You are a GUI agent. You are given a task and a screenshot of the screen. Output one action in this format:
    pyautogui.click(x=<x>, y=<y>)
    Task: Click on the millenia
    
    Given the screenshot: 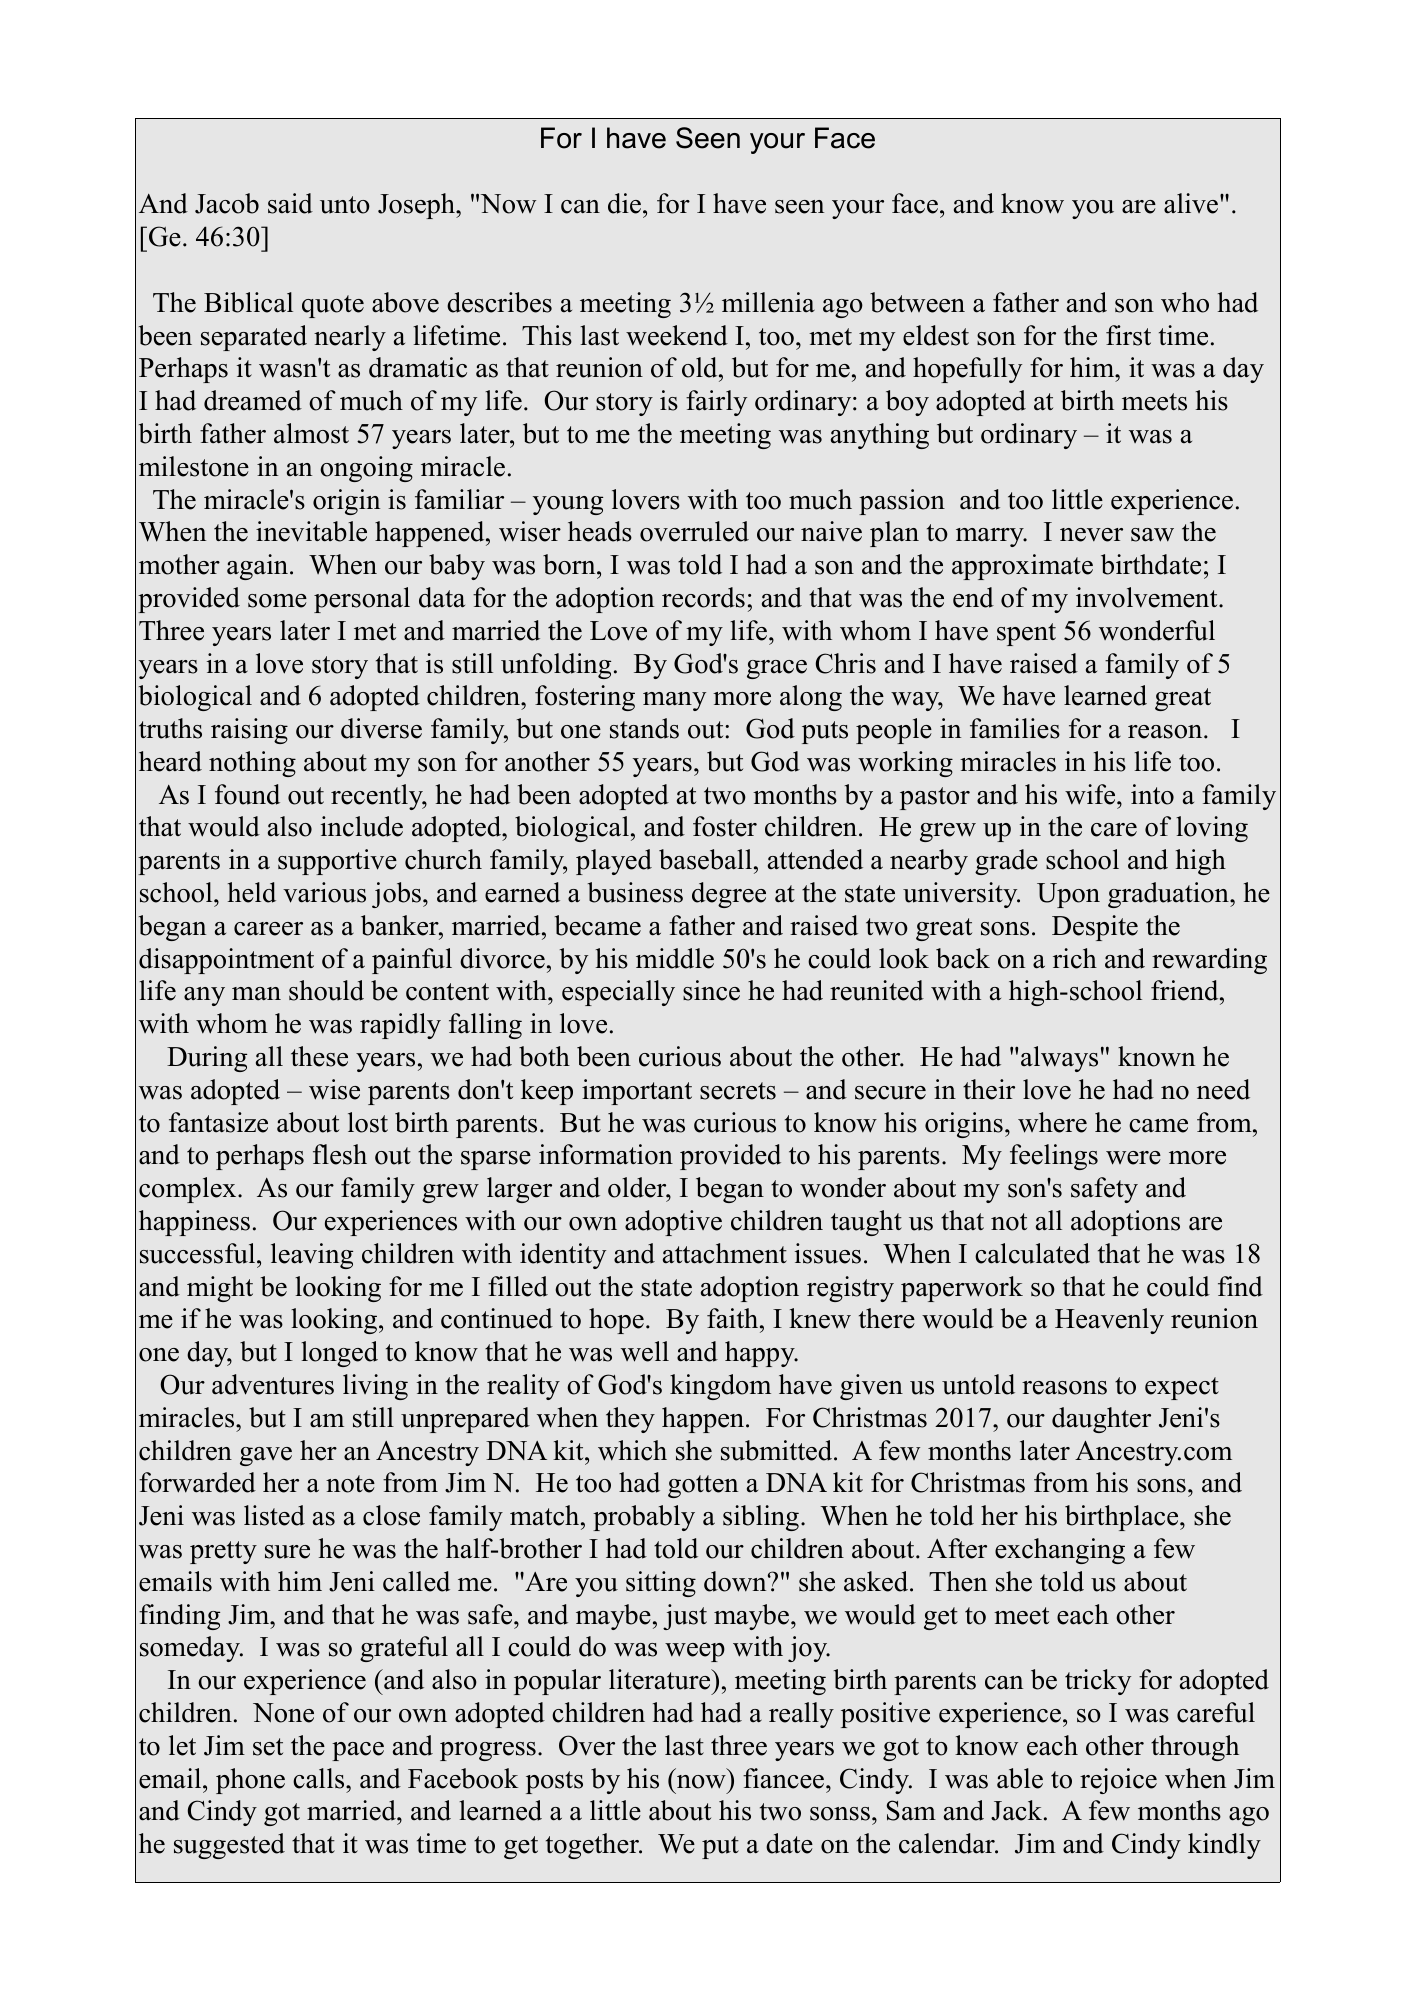 What is the action you would take?
    pyautogui.click(x=768, y=302)
